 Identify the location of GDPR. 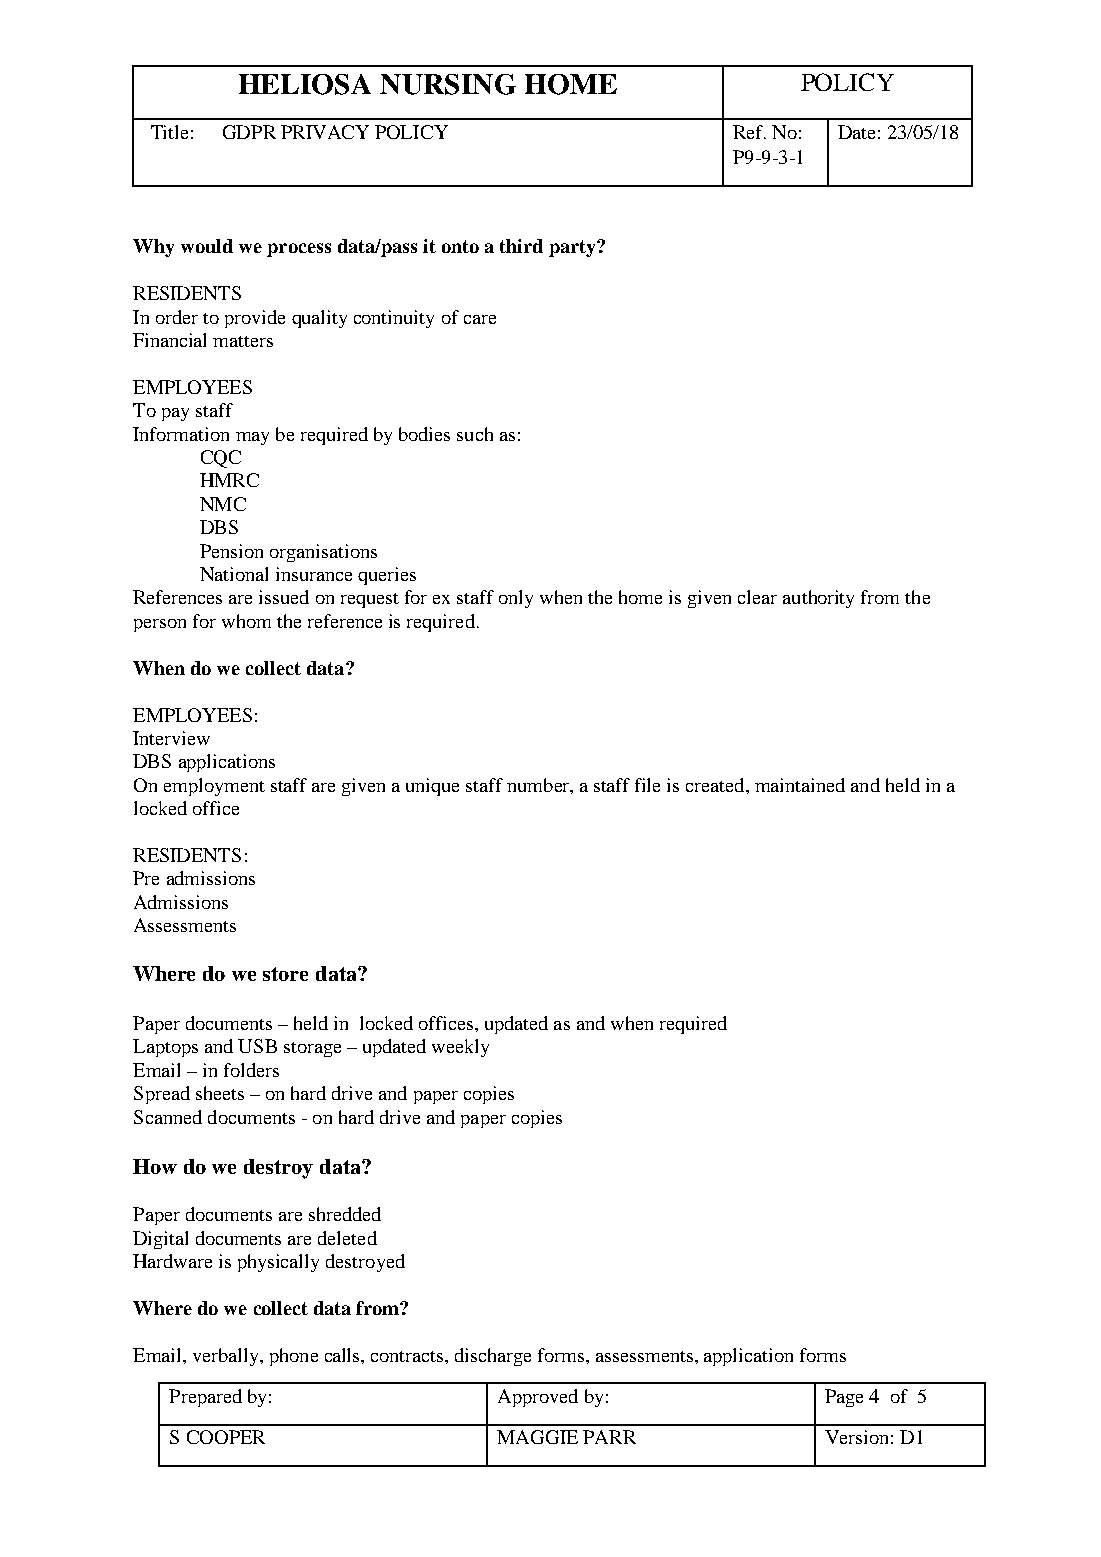
(249, 132).
